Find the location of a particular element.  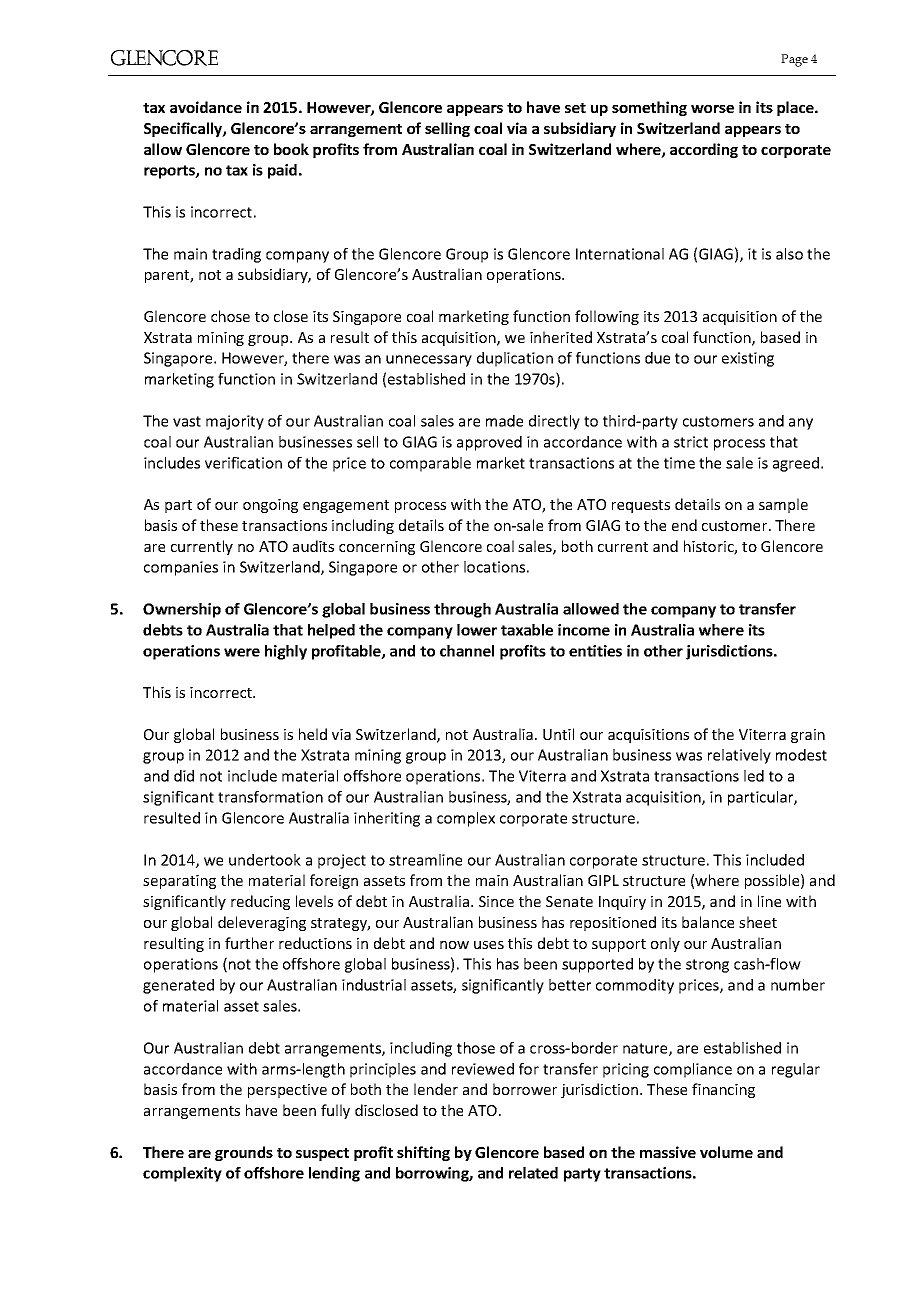

transformation is located at coordinates (270, 797).
